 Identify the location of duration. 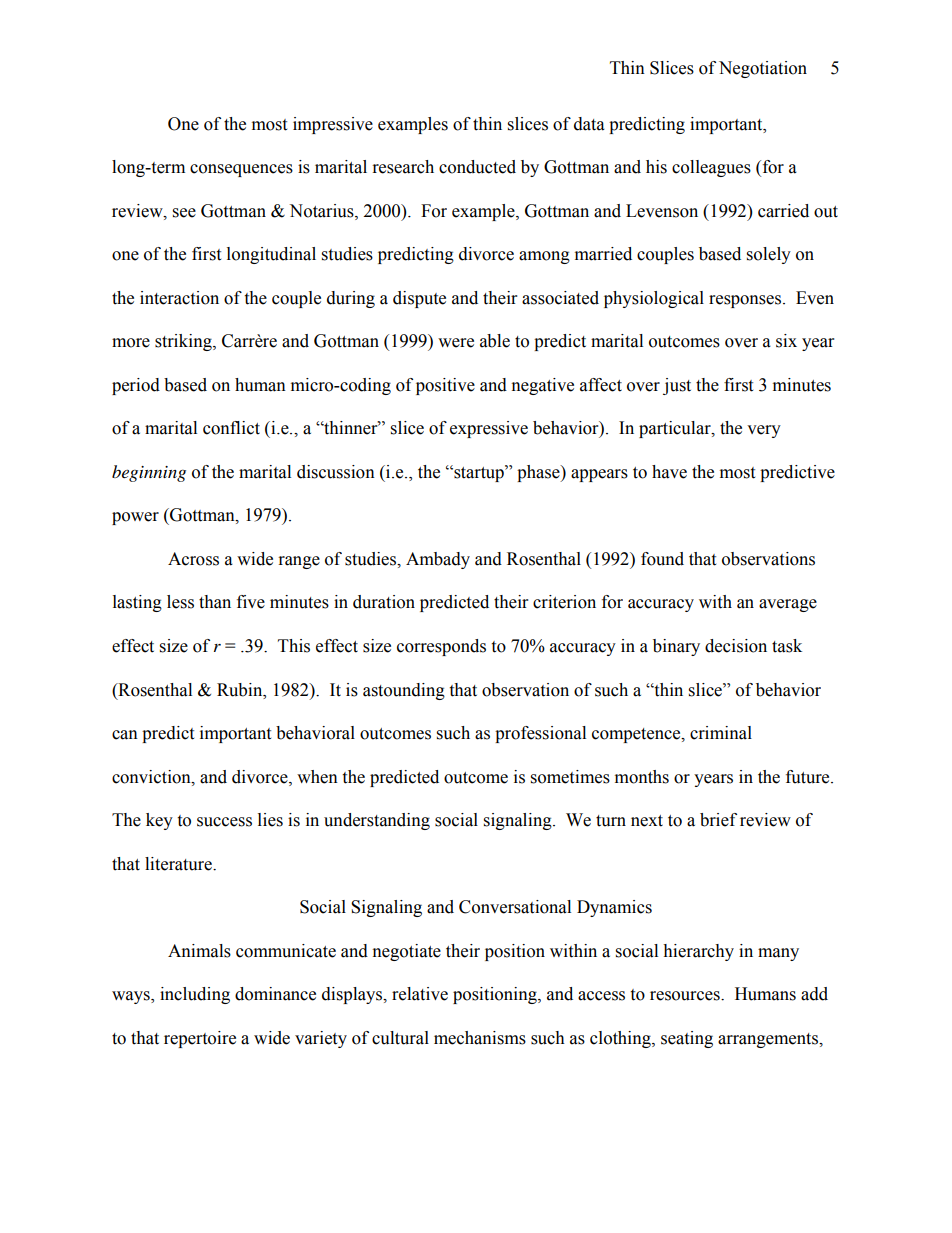
(384, 602).
